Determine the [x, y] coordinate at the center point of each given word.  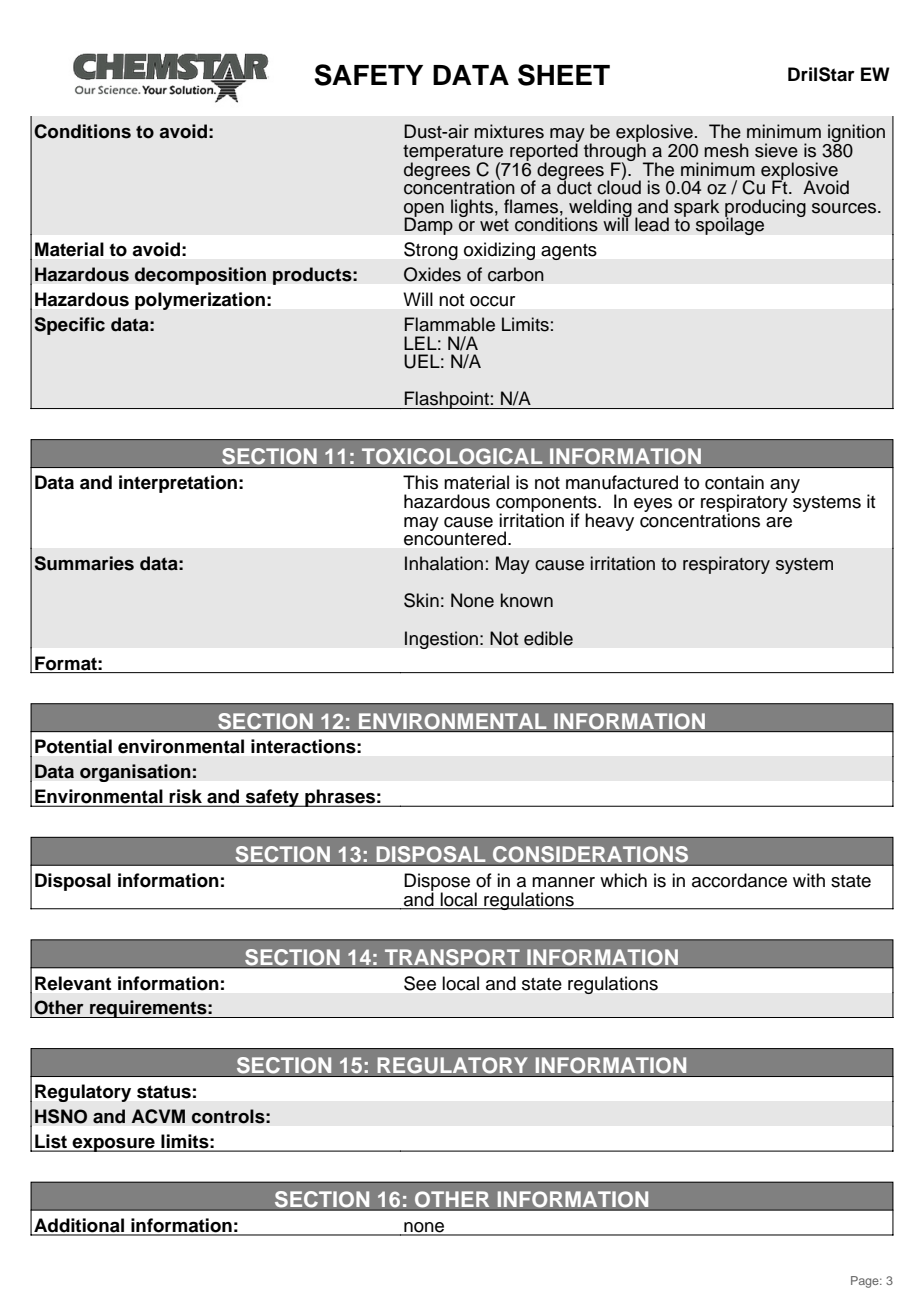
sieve [776, 150]
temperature [453, 154]
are [779, 522]
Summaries [84, 563]
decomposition [200, 276]
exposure [113, 1145]
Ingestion [441, 640]
